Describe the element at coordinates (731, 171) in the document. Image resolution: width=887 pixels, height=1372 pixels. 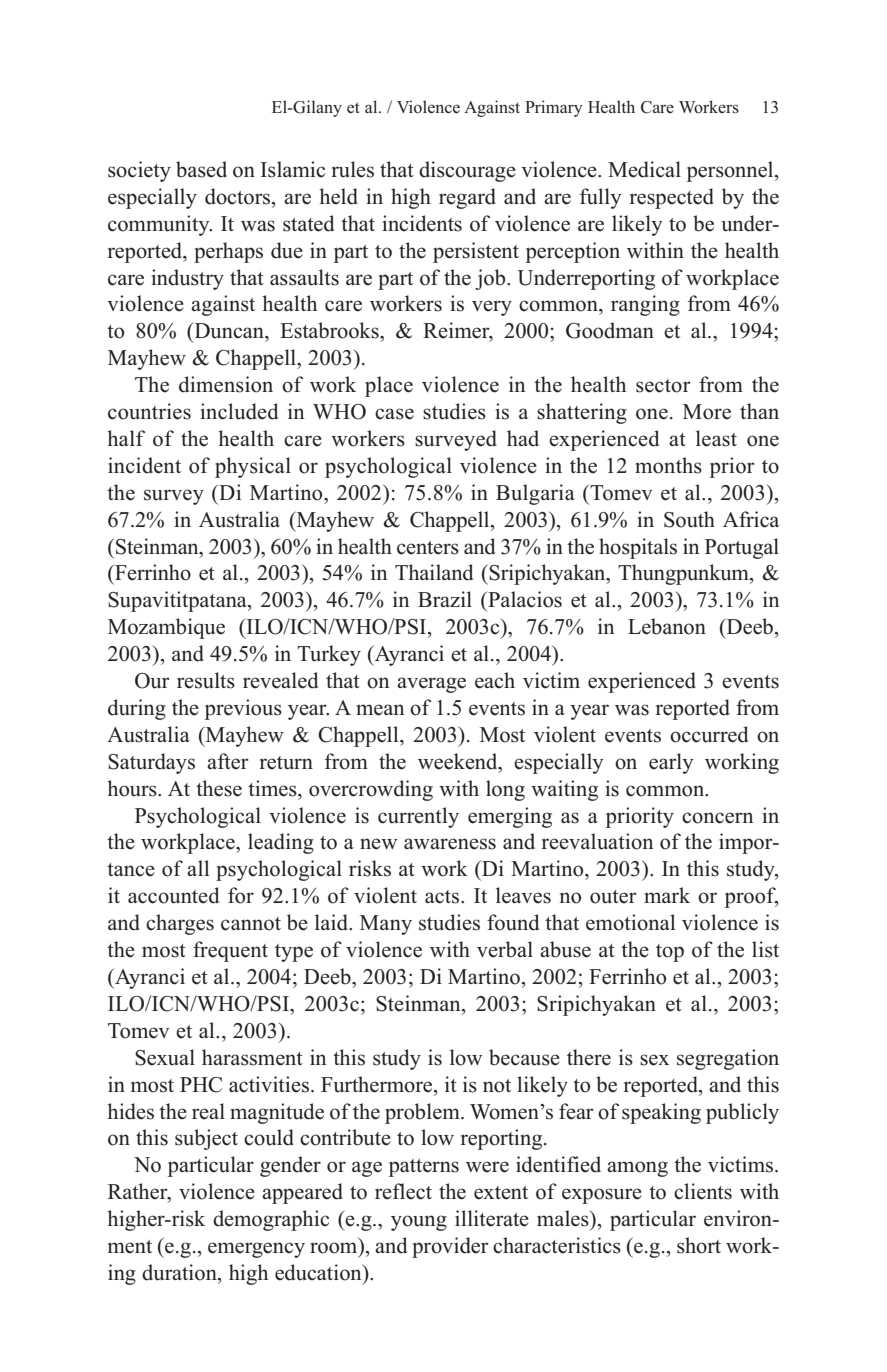
I see `personnel` at that location.
